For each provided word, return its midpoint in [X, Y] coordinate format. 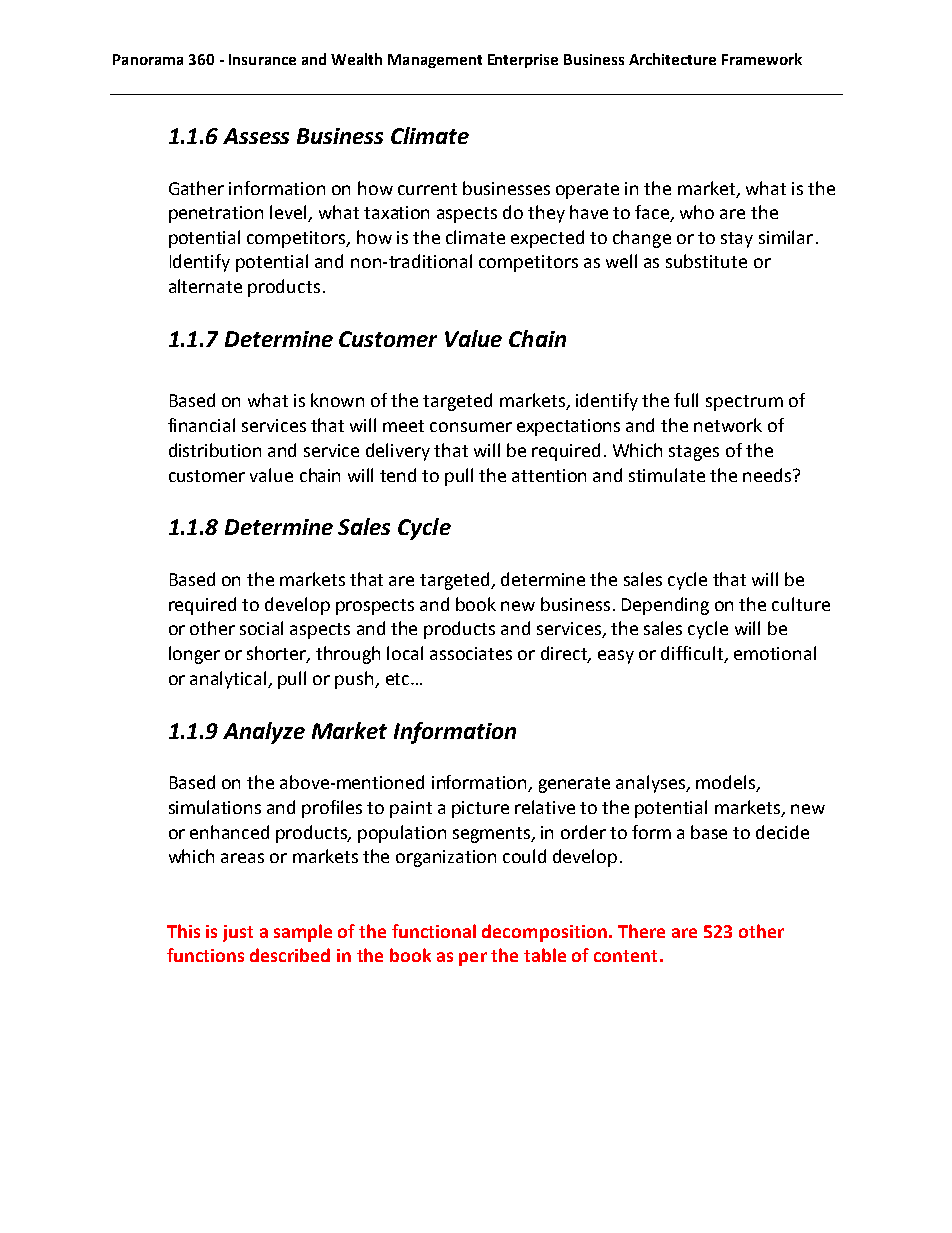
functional [434, 931]
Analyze [264, 733]
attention [549, 475]
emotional [775, 653]
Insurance [262, 59]
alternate [205, 286]
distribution [215, 450]
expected [547, 239]
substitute [706, 261]
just [238, 933]
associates [471, 653]
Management [435, 61]
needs [768, 475]
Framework [762, 59]
